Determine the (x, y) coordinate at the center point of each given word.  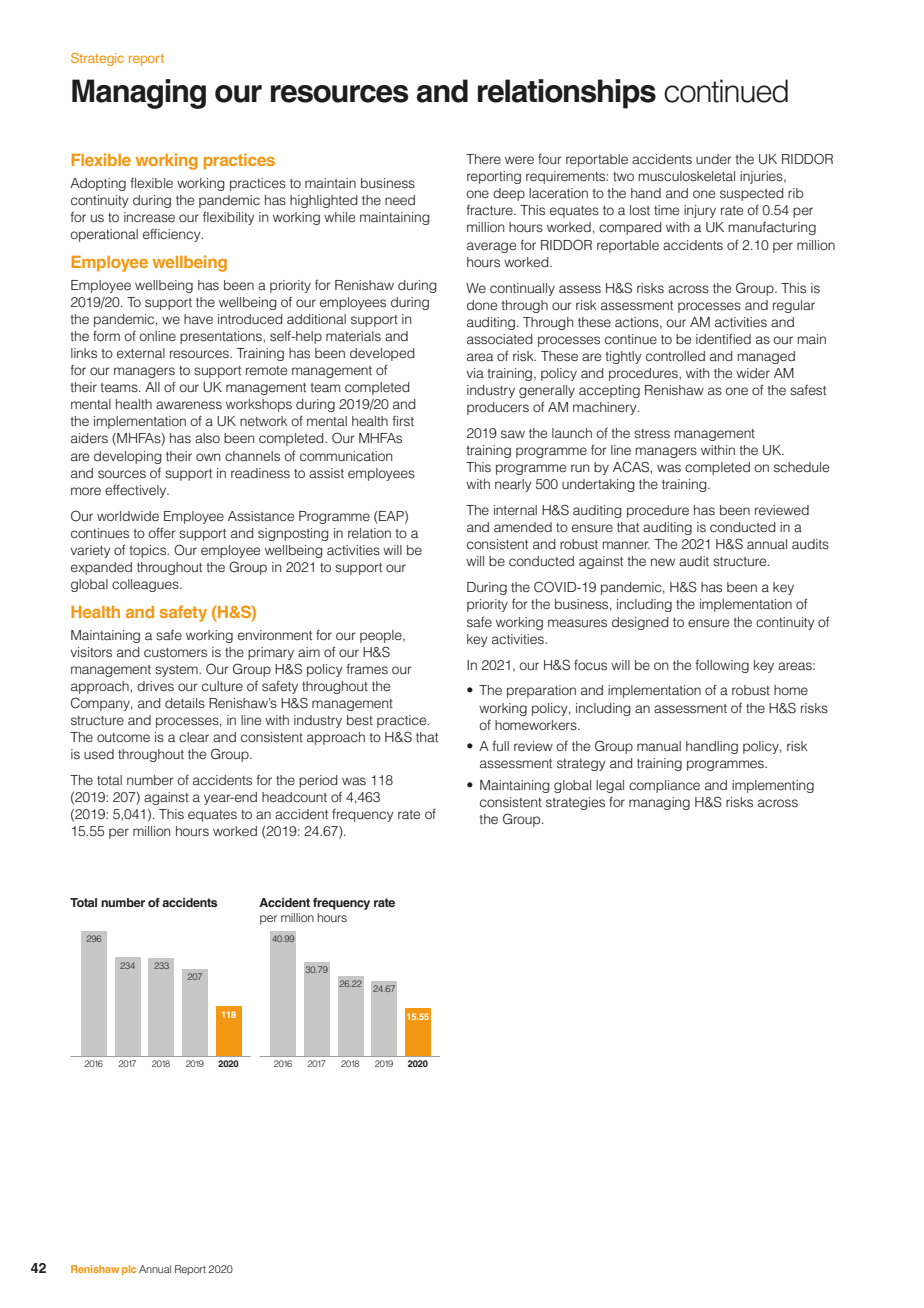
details (185, 703)
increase (149, 217)
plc (129, 1270)
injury (700, 211)
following (722, 666)
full (500, 746)
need (400, 200)
